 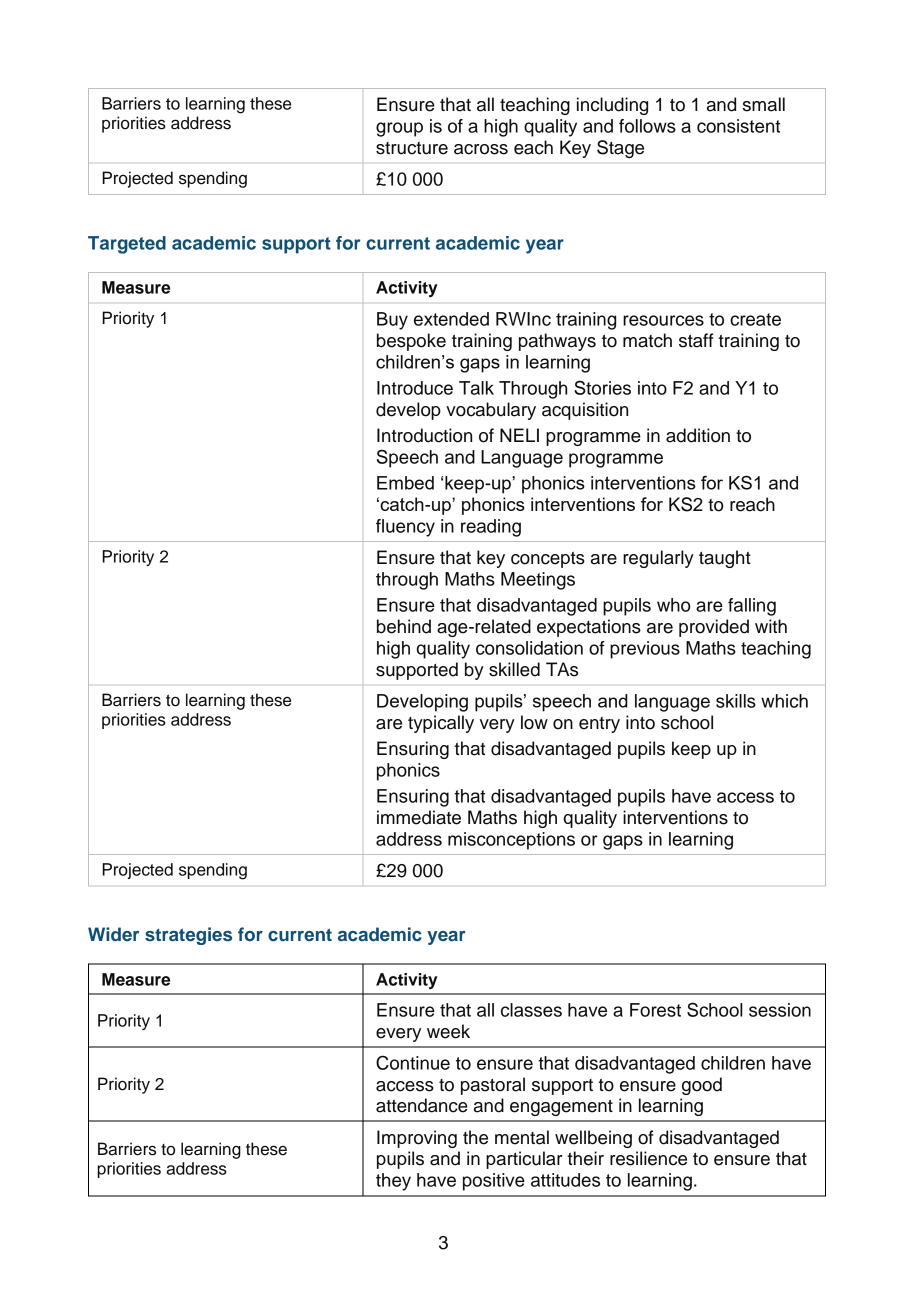 What do you see at coordinates (738, 126) in the screenshot?
I see `consistent` at bounding box center [738, 126].
